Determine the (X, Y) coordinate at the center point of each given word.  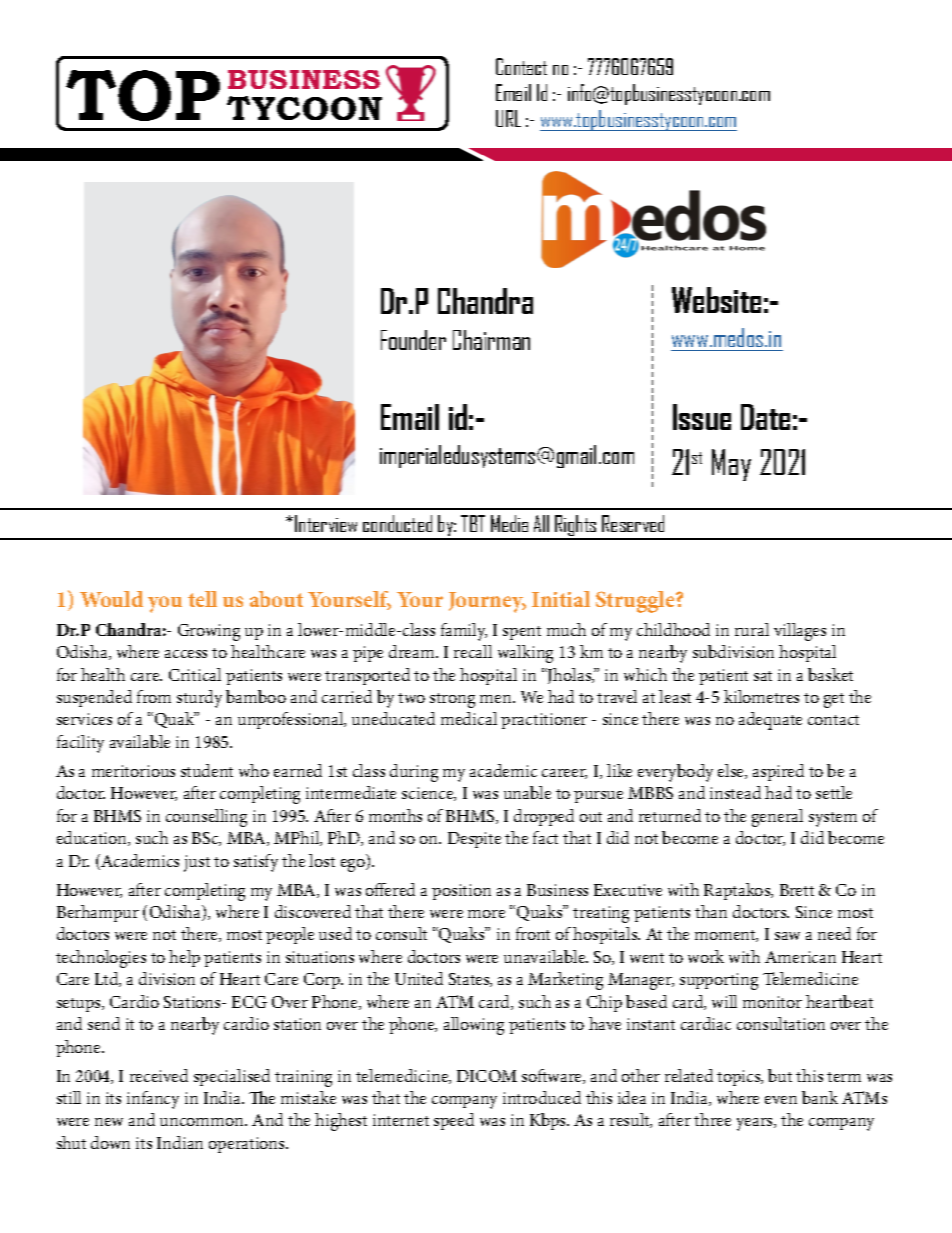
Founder (413, 340)
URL (508, 118)
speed (454, 1121)
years (756, 1124)
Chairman (491, 340)
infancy (153, 1100)
